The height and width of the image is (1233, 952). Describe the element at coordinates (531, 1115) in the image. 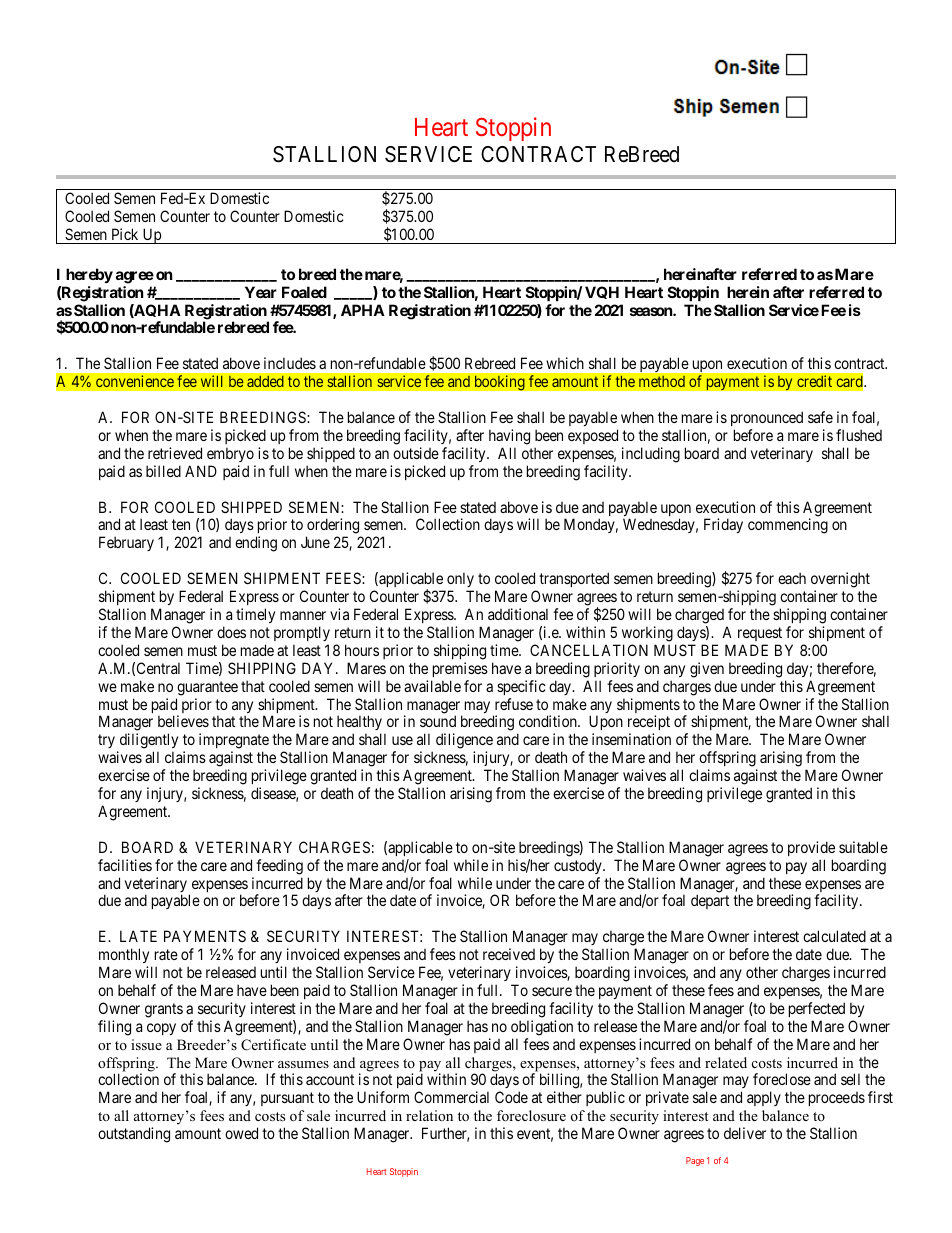

I see `foreclosure` at that location.
